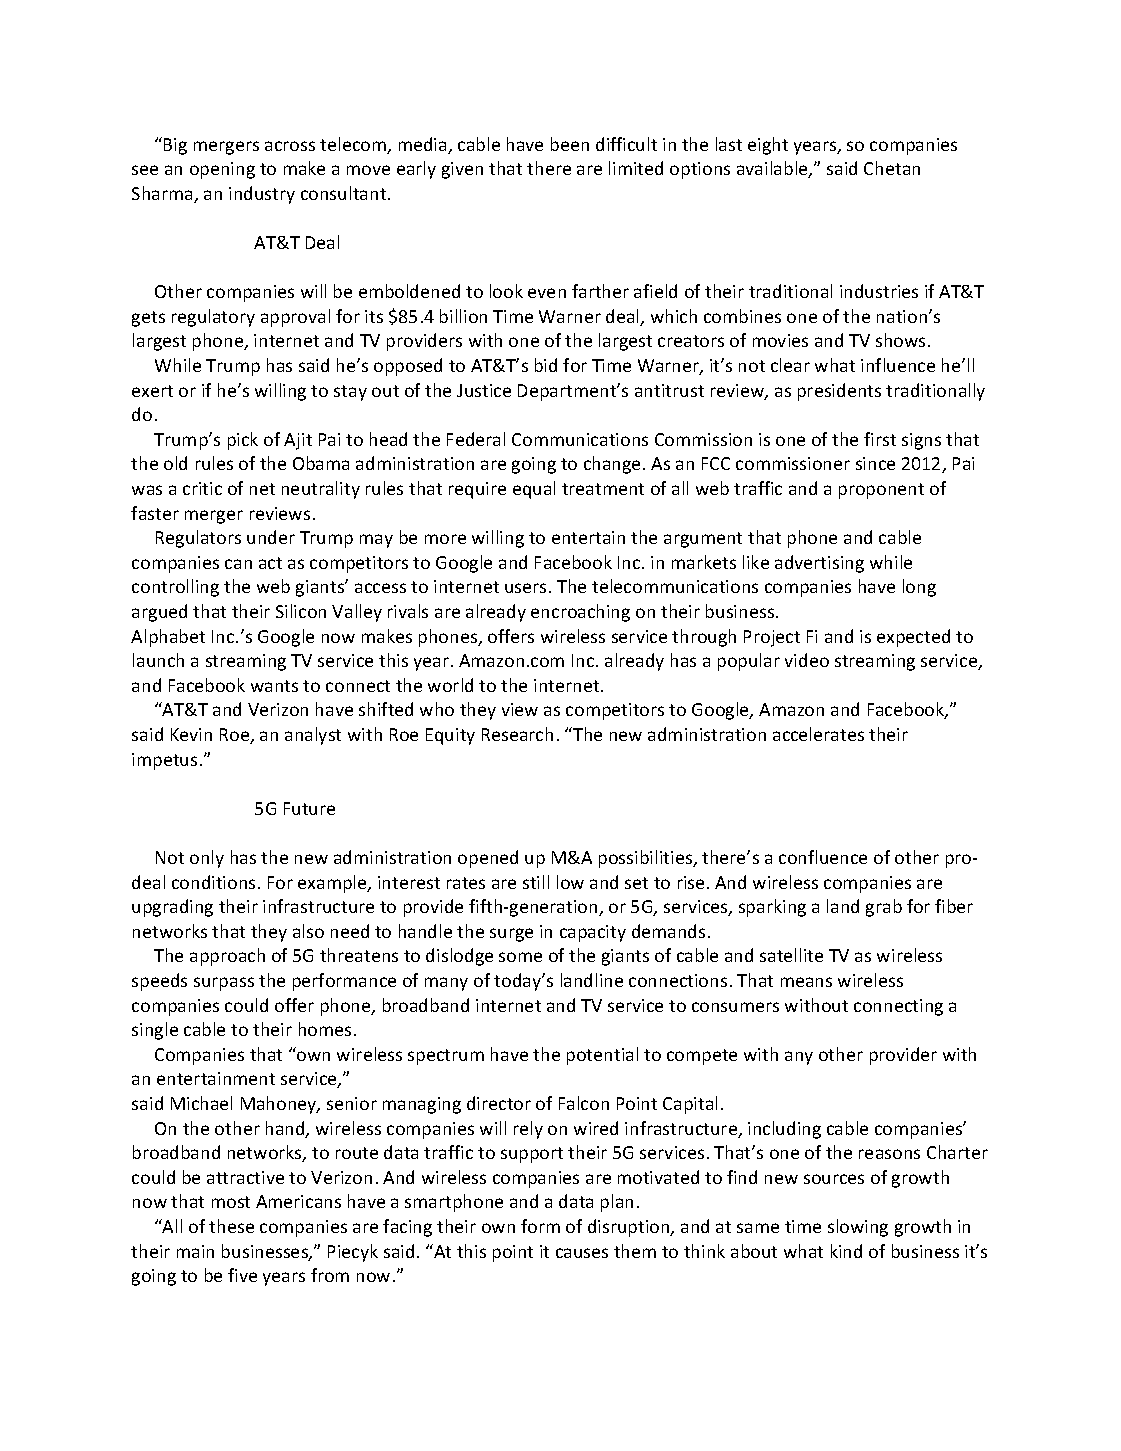 This image has width=1121, height=1451. What do you see at coordinates (222, 170) in the image?
I see `opening` at bounding box center [222, 170].
